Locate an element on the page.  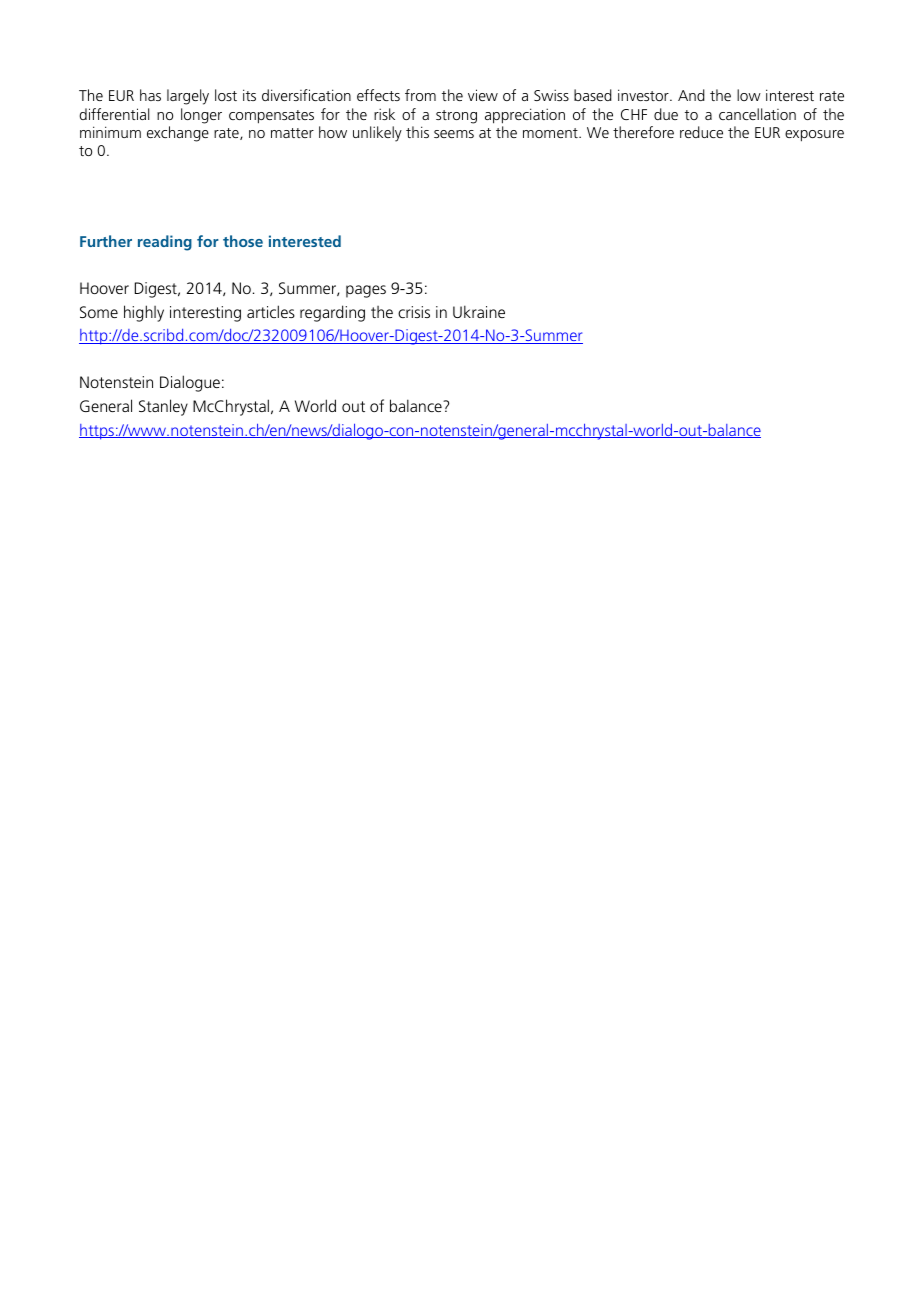
view is located at coordinates (483, 95).
